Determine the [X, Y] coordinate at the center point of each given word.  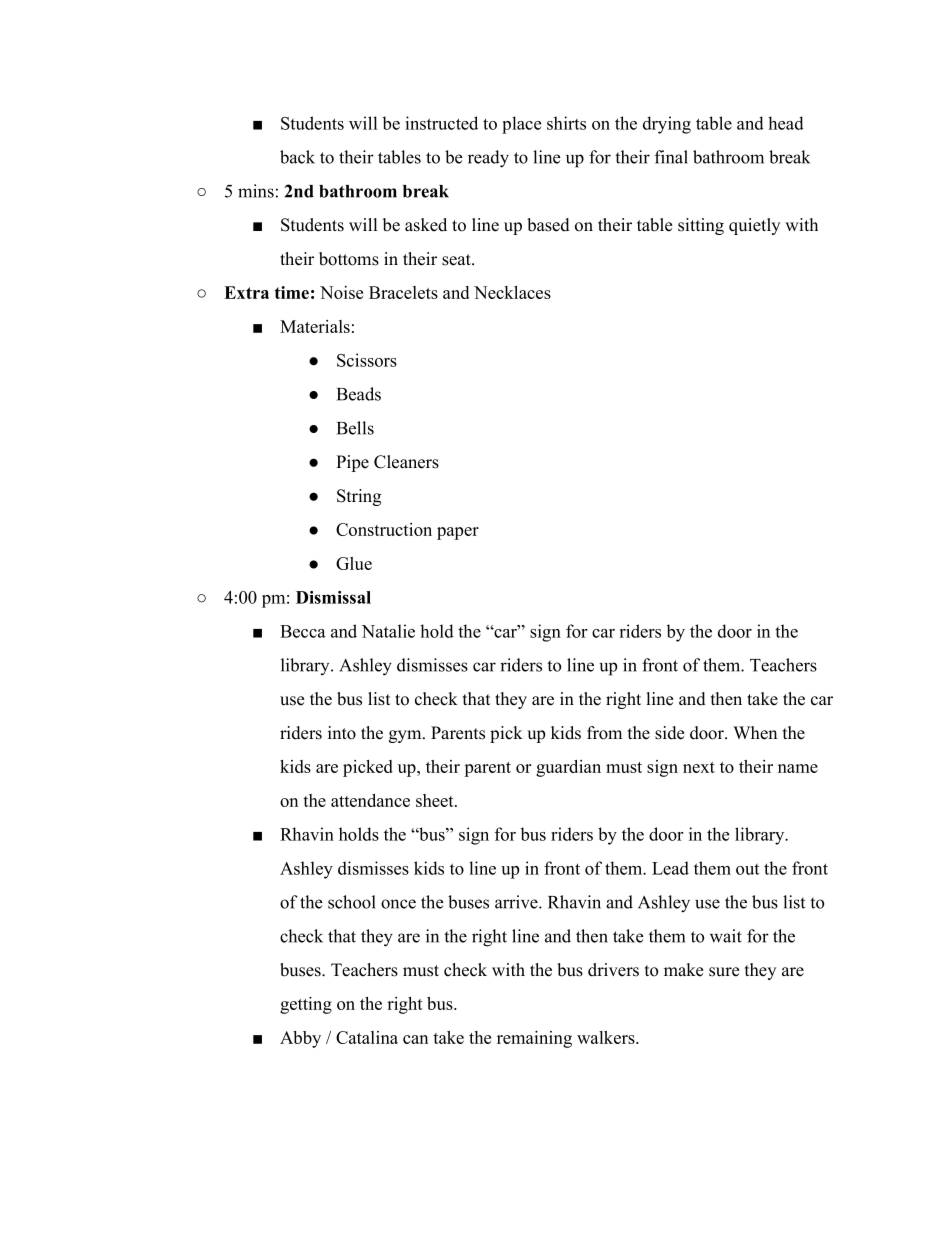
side [669, 733]
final [671, 157]
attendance [370, 800]
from [604, 733]
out [747, 869]
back [297, 157]
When [755, 733]
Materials [315, 326]
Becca [303, 631]
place [521, 125]
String [359, 497]
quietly [754, 226]
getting [306, 1005]
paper [458, 533]
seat [457, 260]
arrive [517, 902]
